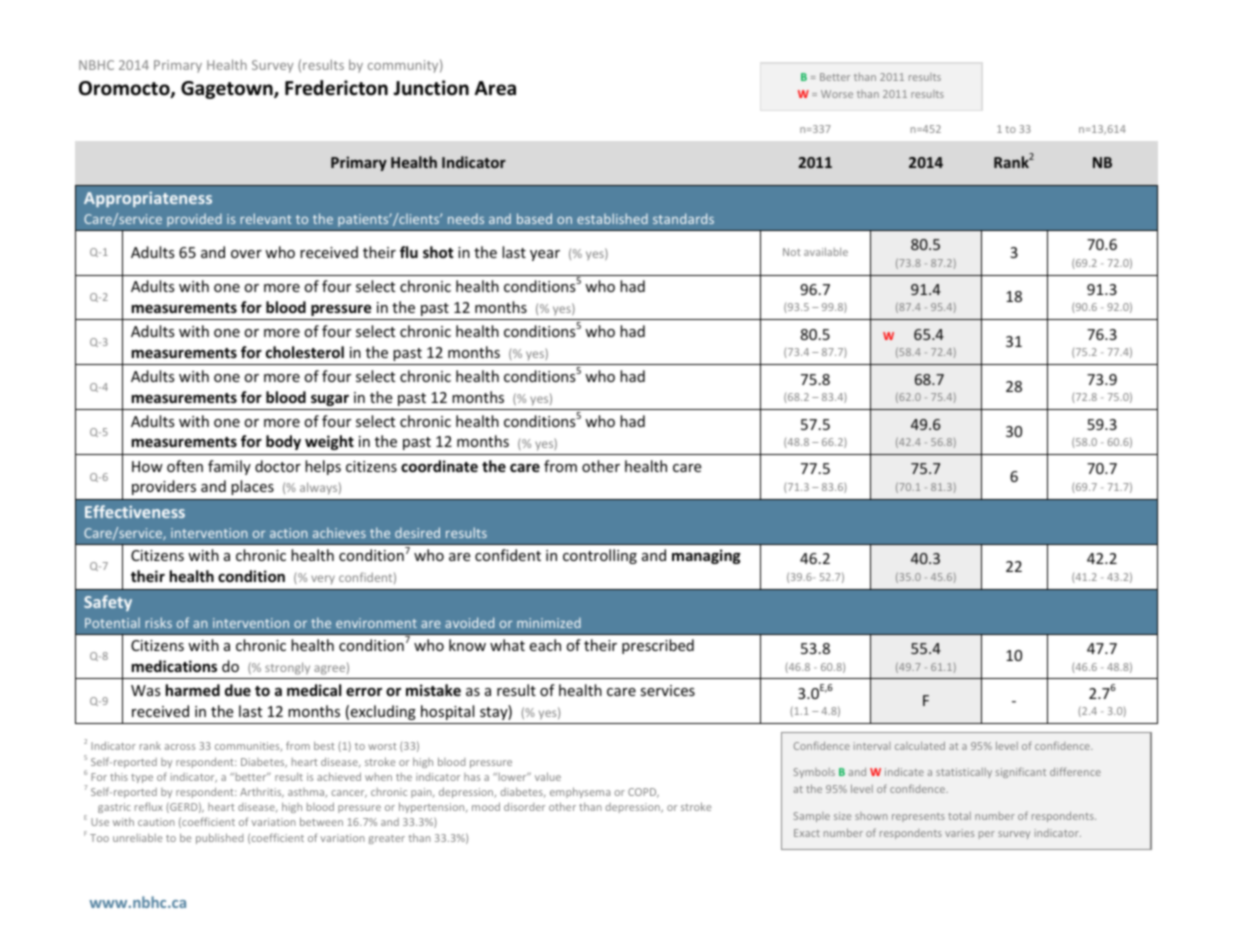 This page has width=1233, height=952. Describe the element at coordinates (439, 466) in the page. I see `coordinate` at that location.
